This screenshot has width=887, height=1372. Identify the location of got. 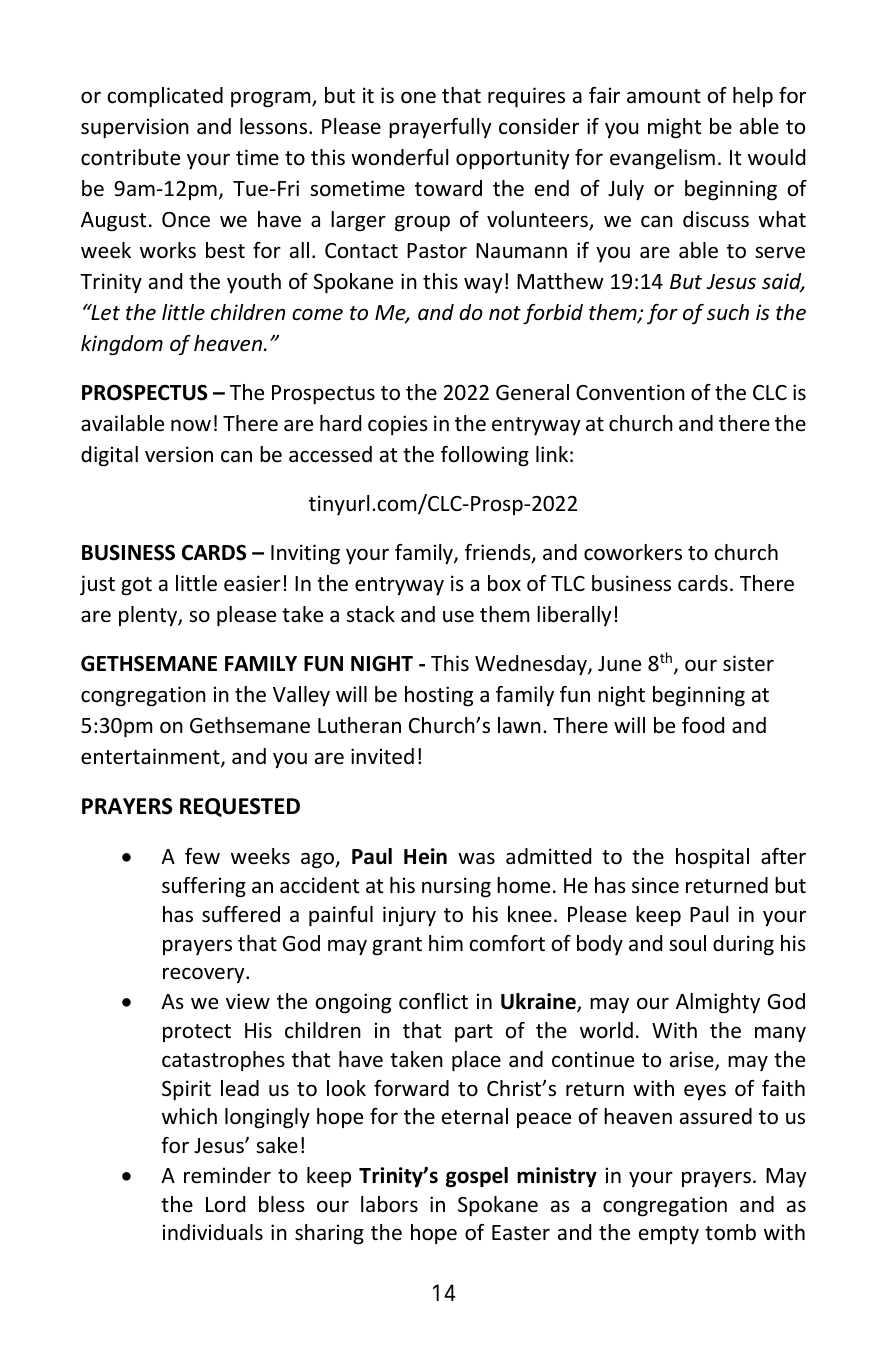
(136, 586).
